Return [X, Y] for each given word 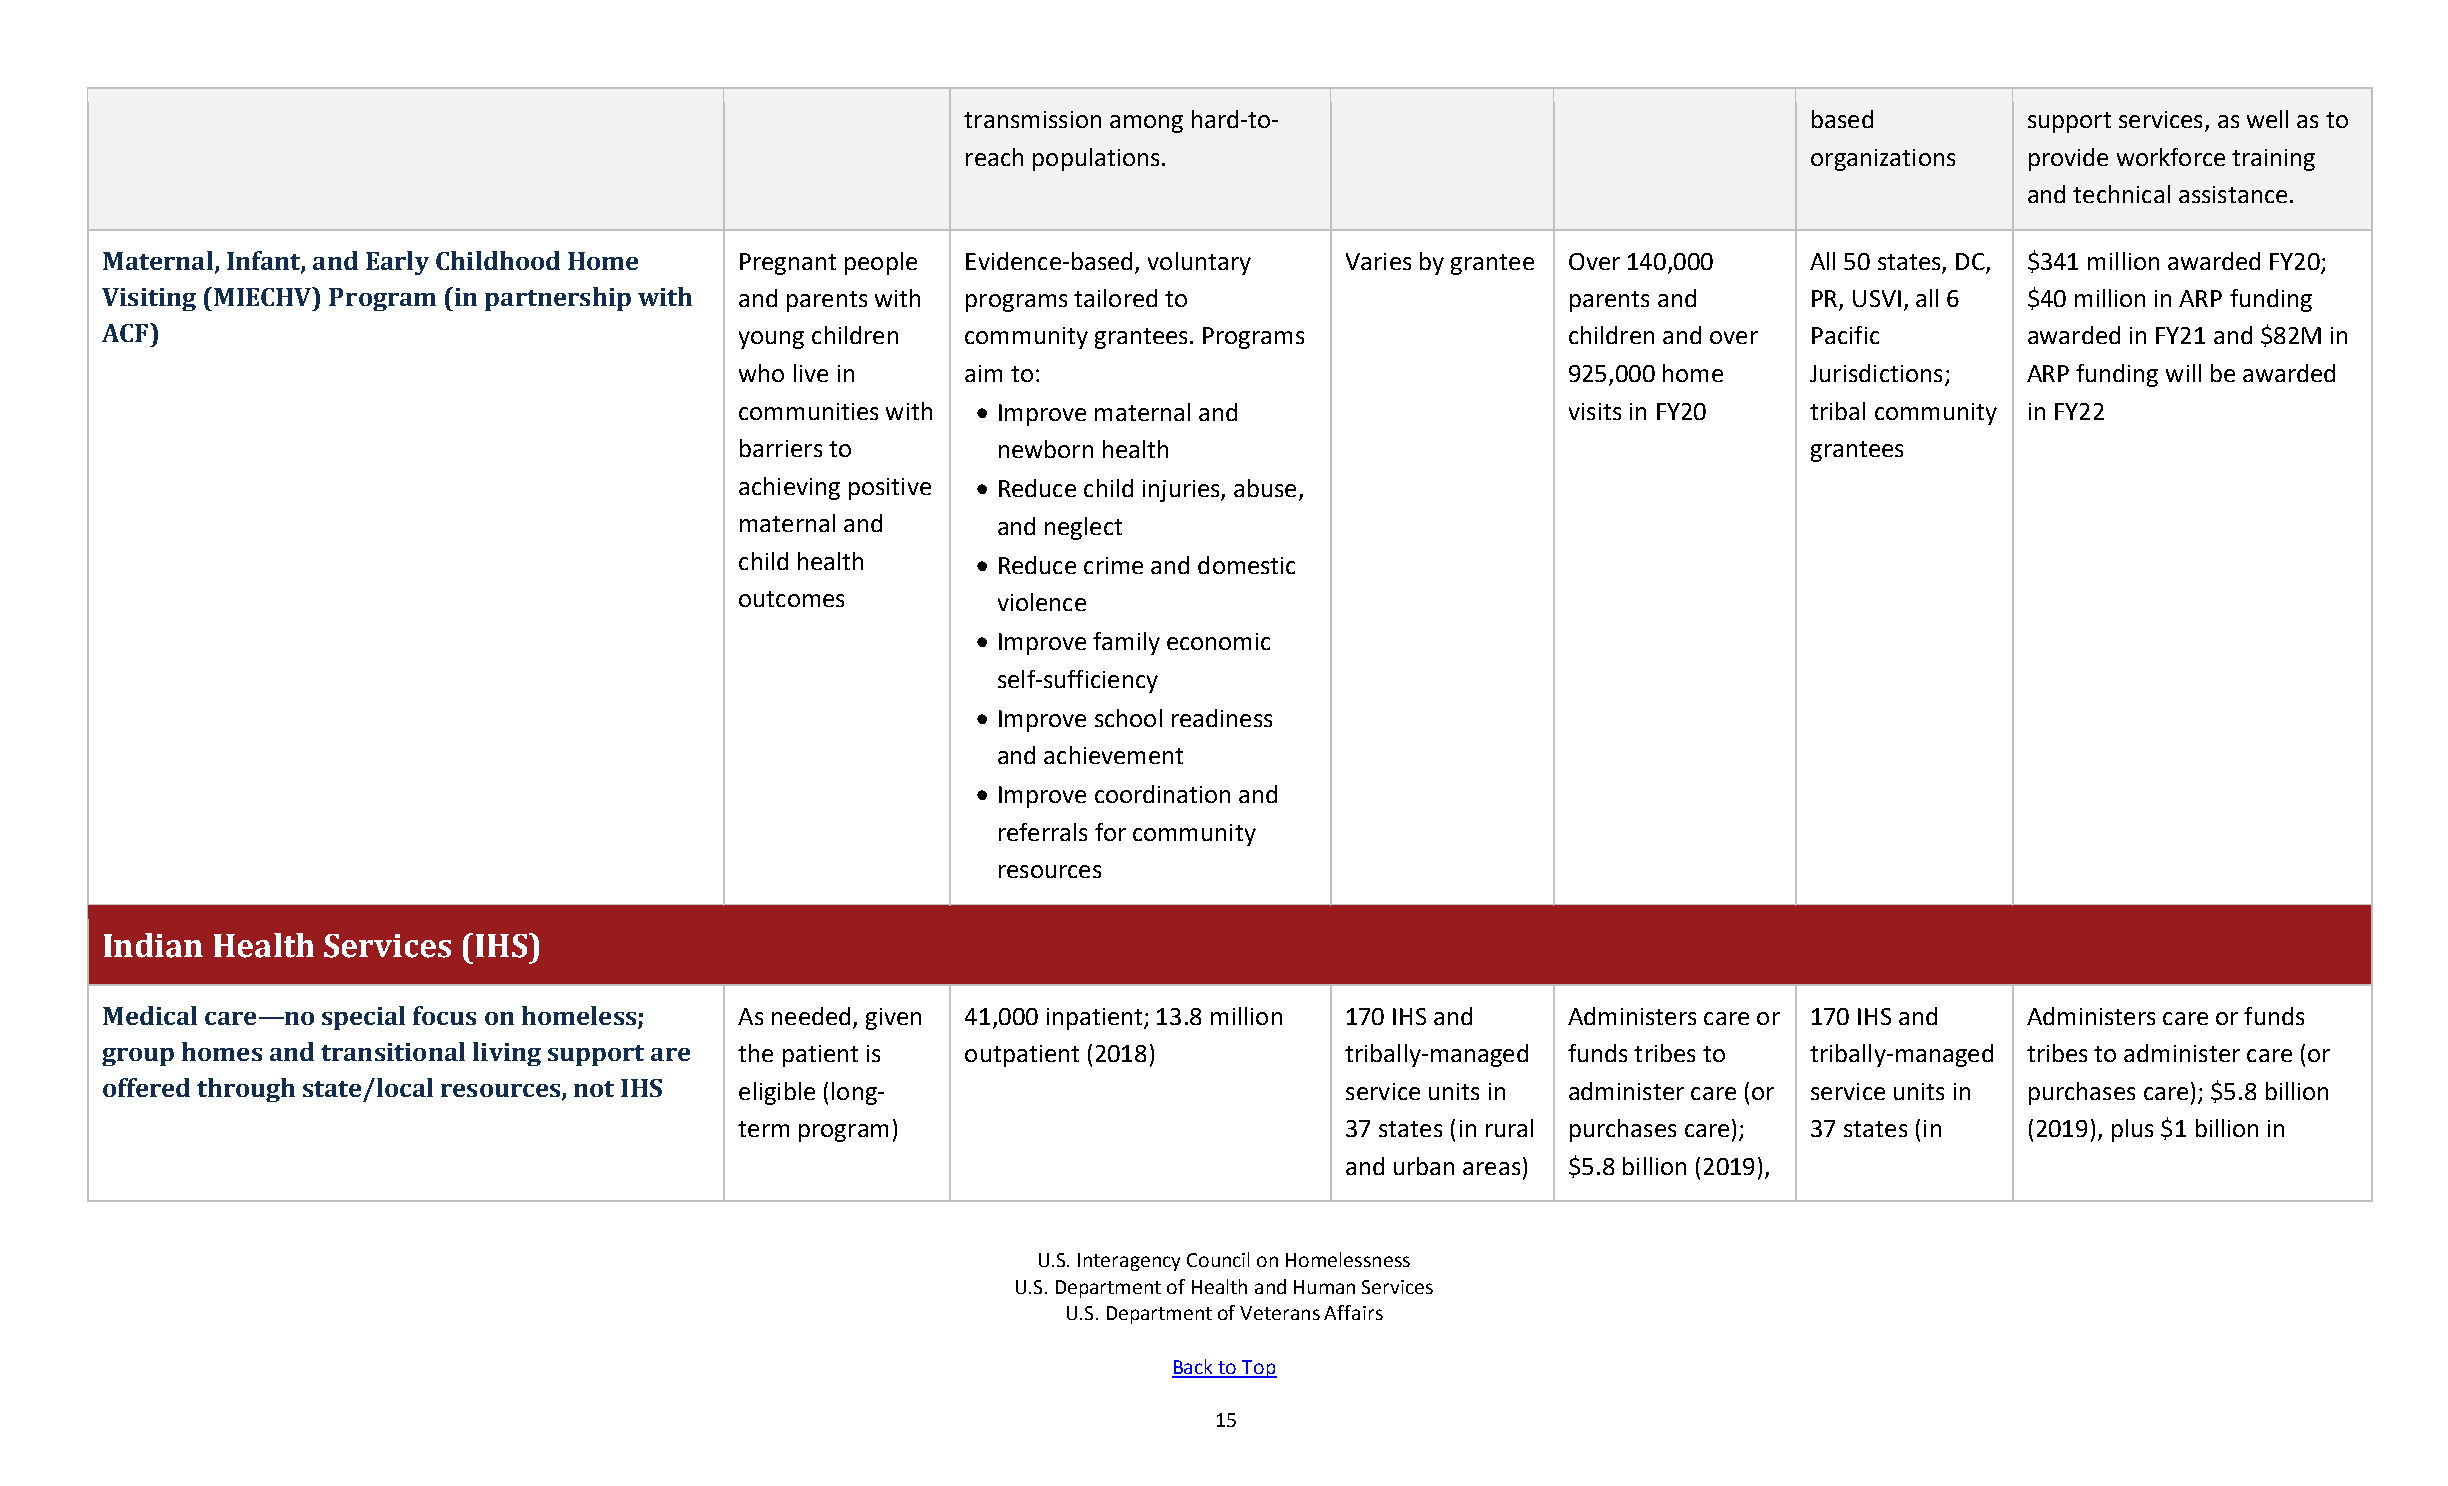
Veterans [1280, 1313]
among [1146, 124]
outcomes [791, 599]
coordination [1162, 794]
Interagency [1129, 1262]
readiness [1222, 718]
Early [397, 263]
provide [2068, 159]
